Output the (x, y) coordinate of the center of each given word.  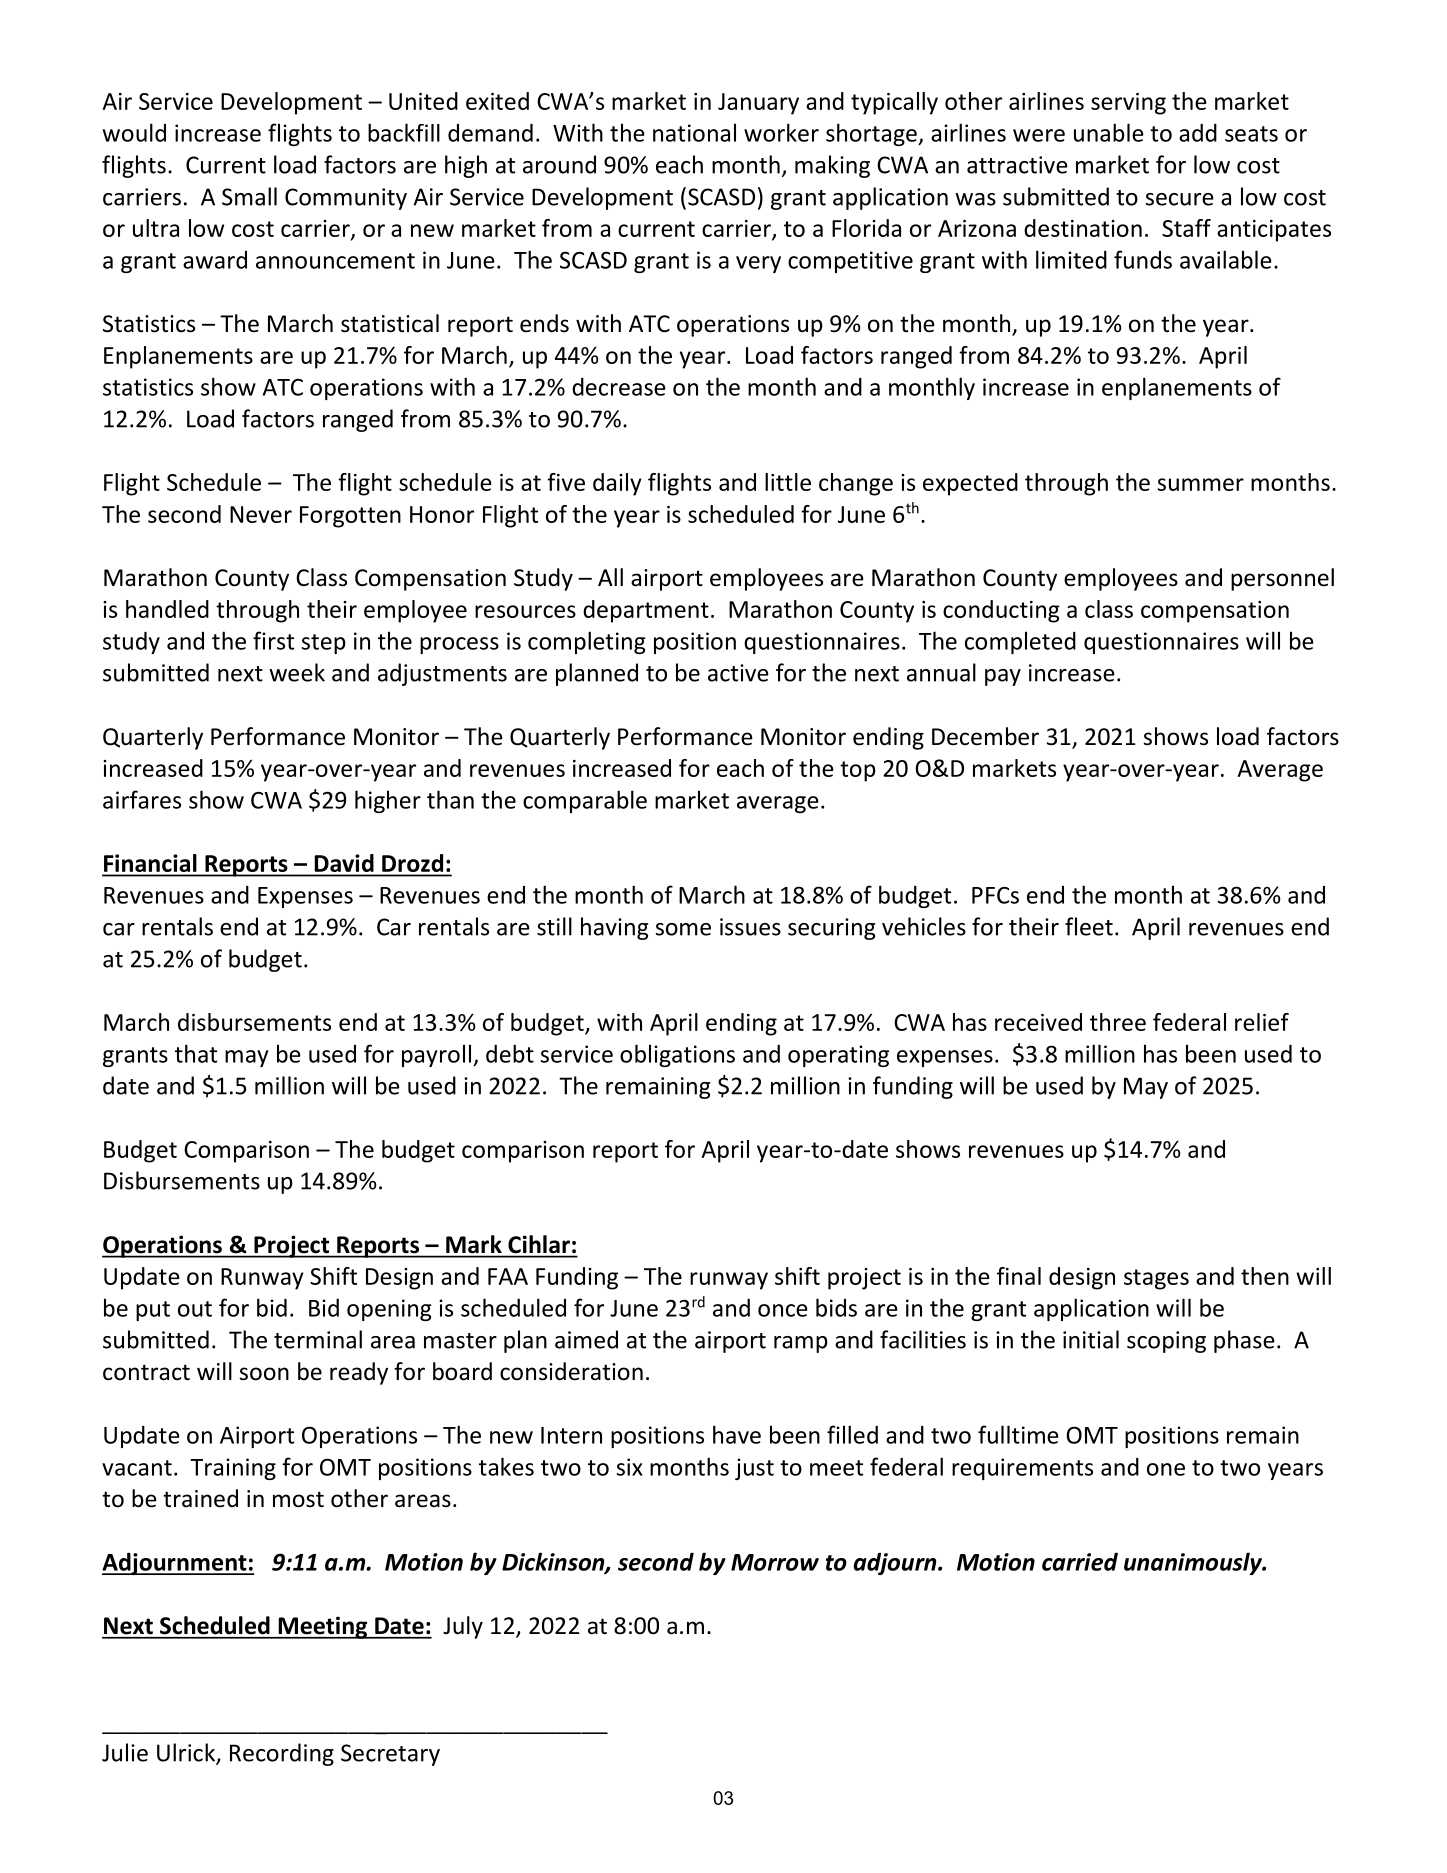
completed (1020, 642)
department (646, 611)
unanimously (1194, 1563)
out (195, 1309)
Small (249, 196)
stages (1156, 1279)
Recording (282, 1754)
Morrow (775, 1562)
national (694, 132)
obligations (677, 1055)
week (297, 672)
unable (1109, 132)
